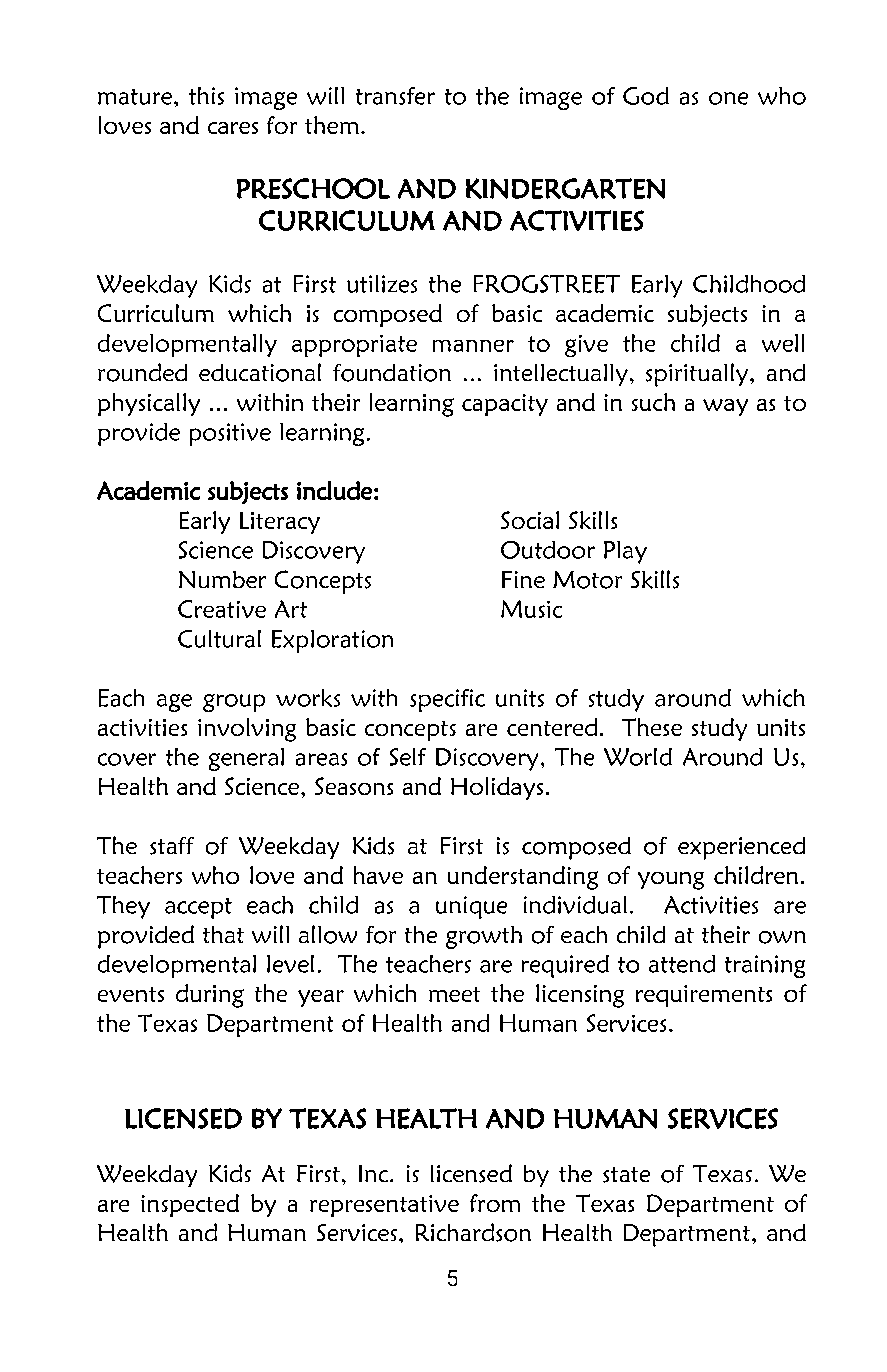  What do you see at coordinates (652, 727) in the screenshot?
I see `These` at bounding box center [652, 727].
